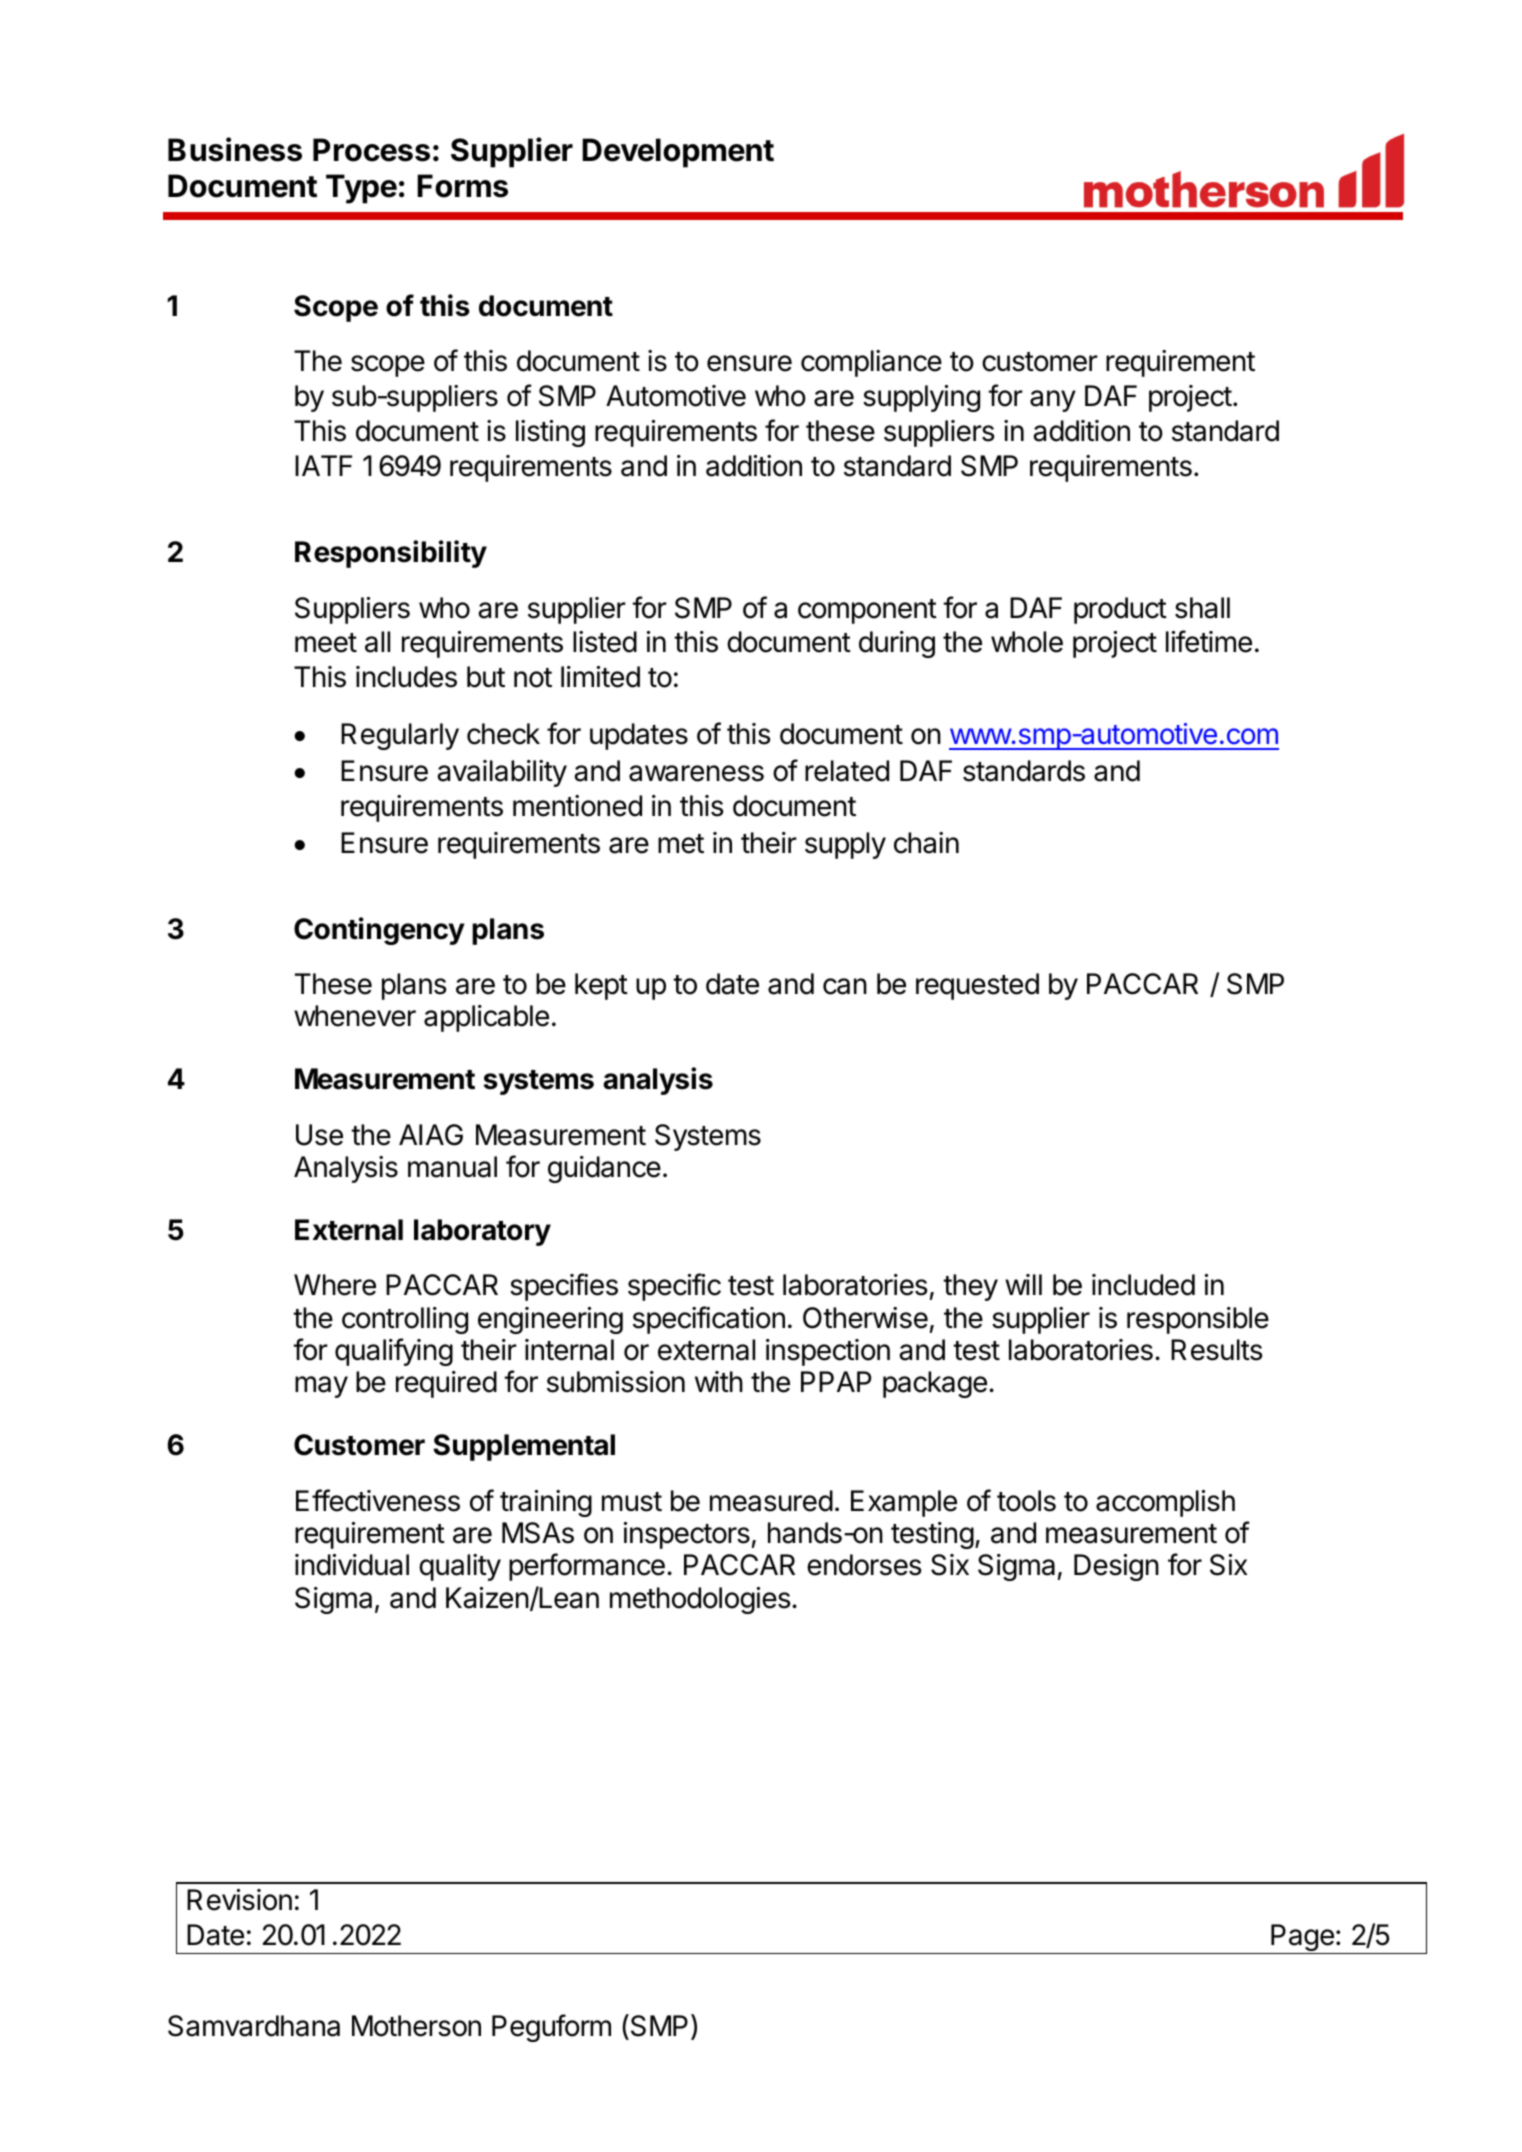 This document has width=1522, height=2152. Describe the element at coordinates (1165, 1503) in the document. I see `accomplish` at that location.
